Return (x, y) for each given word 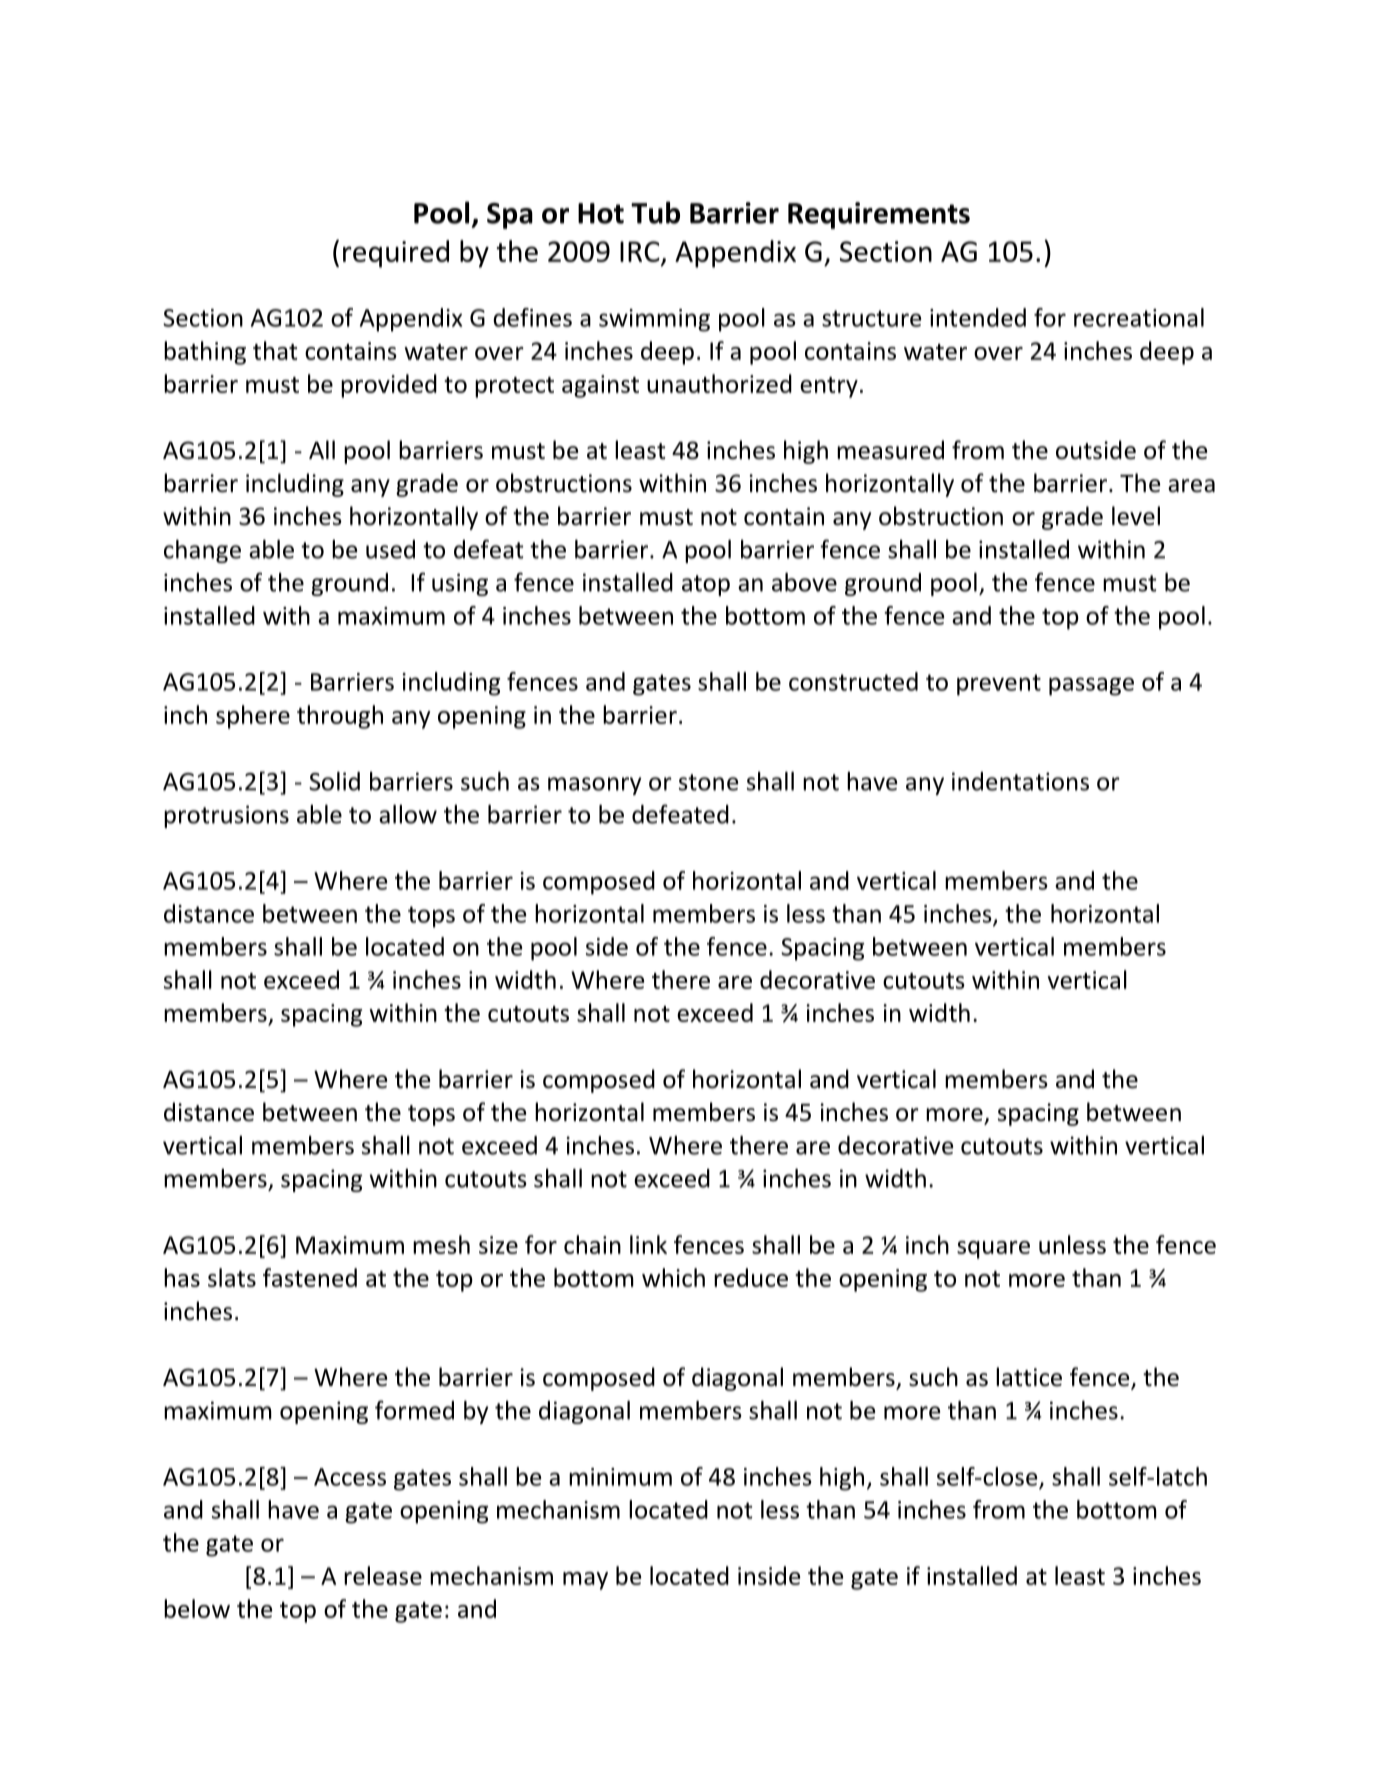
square (993, 1250)
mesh (441, 1244)
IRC (640, 251)
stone (708, 782)
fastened (310, 1277)
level (1136, 516)
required (396, 254)
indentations (1020, 781)
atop (706, 585)
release (383, 1575)
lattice (1029, 1377)
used (390, 549)
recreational (1139, 317)
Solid (334, 781)
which (673, 1277)
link (648, 1244)
